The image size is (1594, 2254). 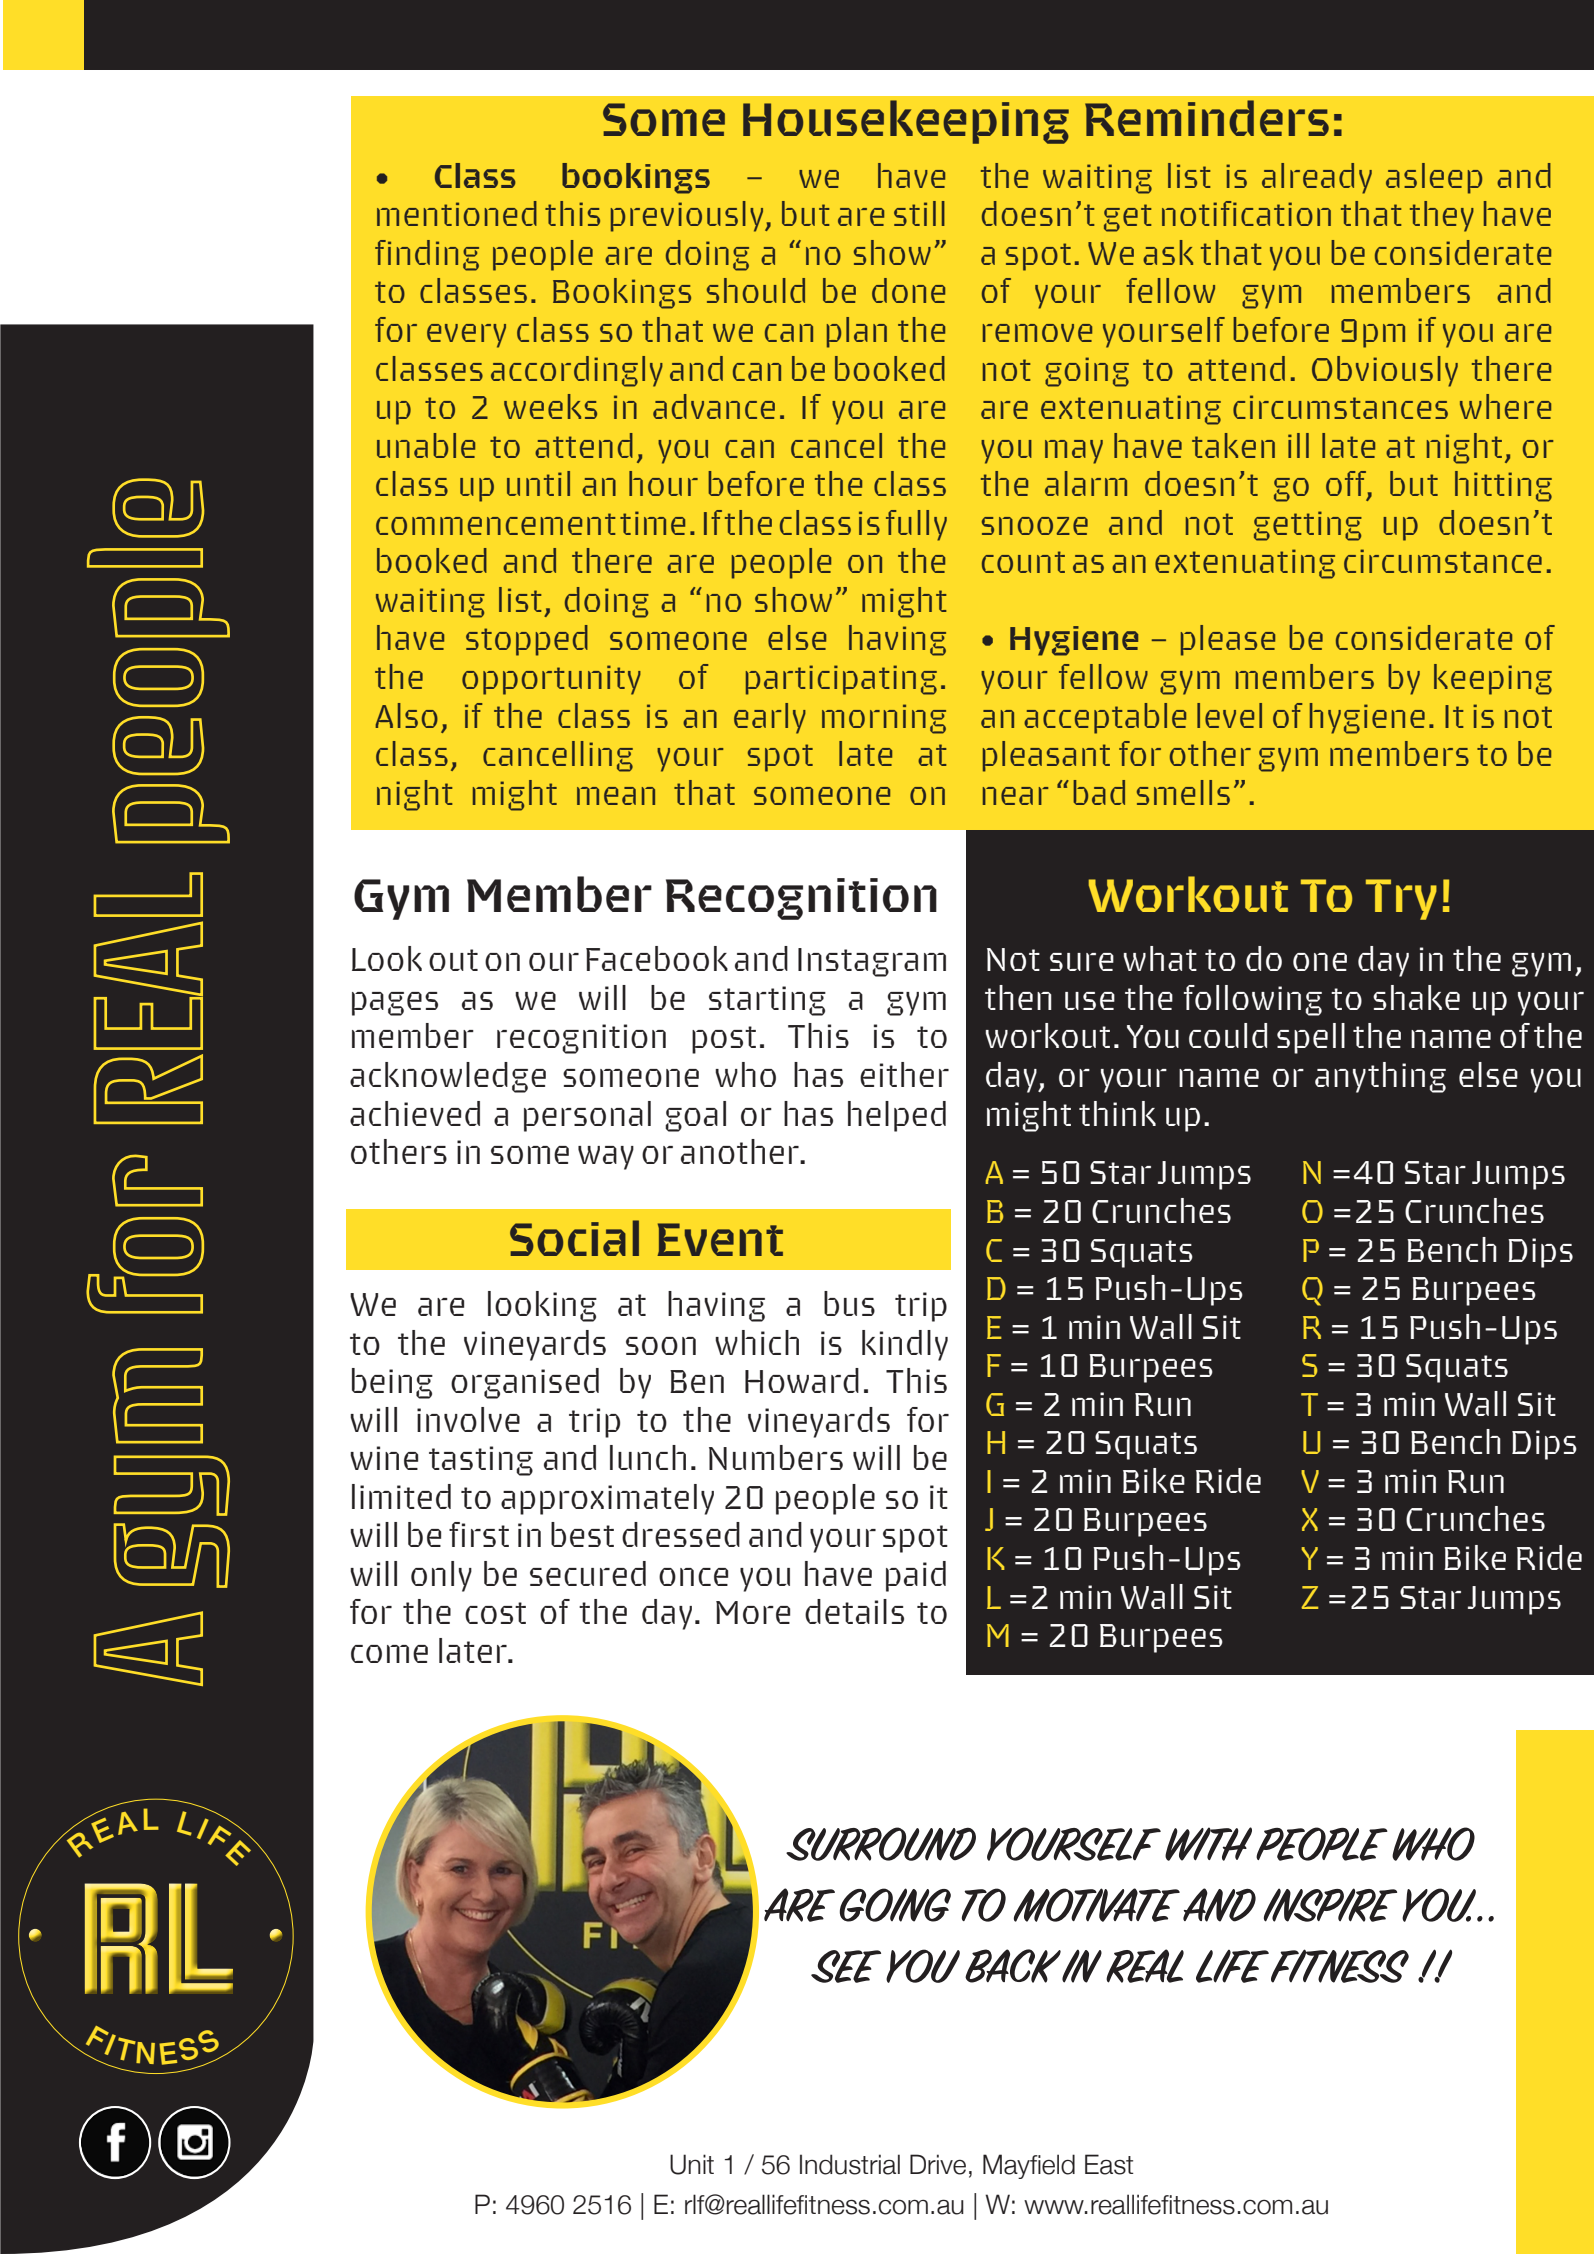 What do you see at coordinates (938, 2164) in the screenshot?
I see `Drive` at bounding box center [938, 2164].
